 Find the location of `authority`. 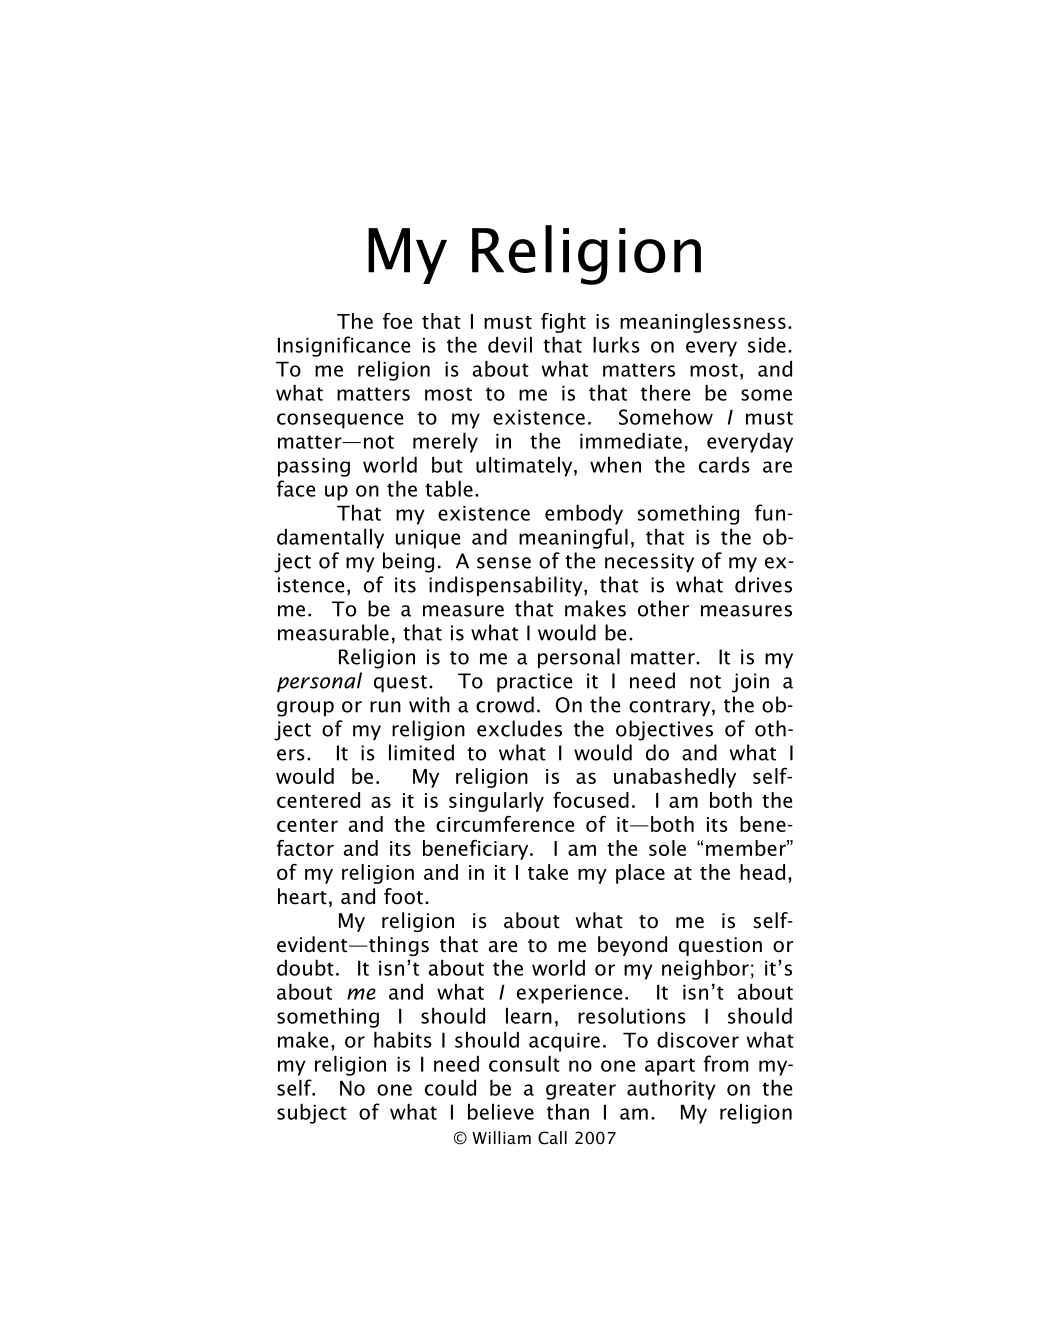

authority is located at coordinates (671, 1090).
